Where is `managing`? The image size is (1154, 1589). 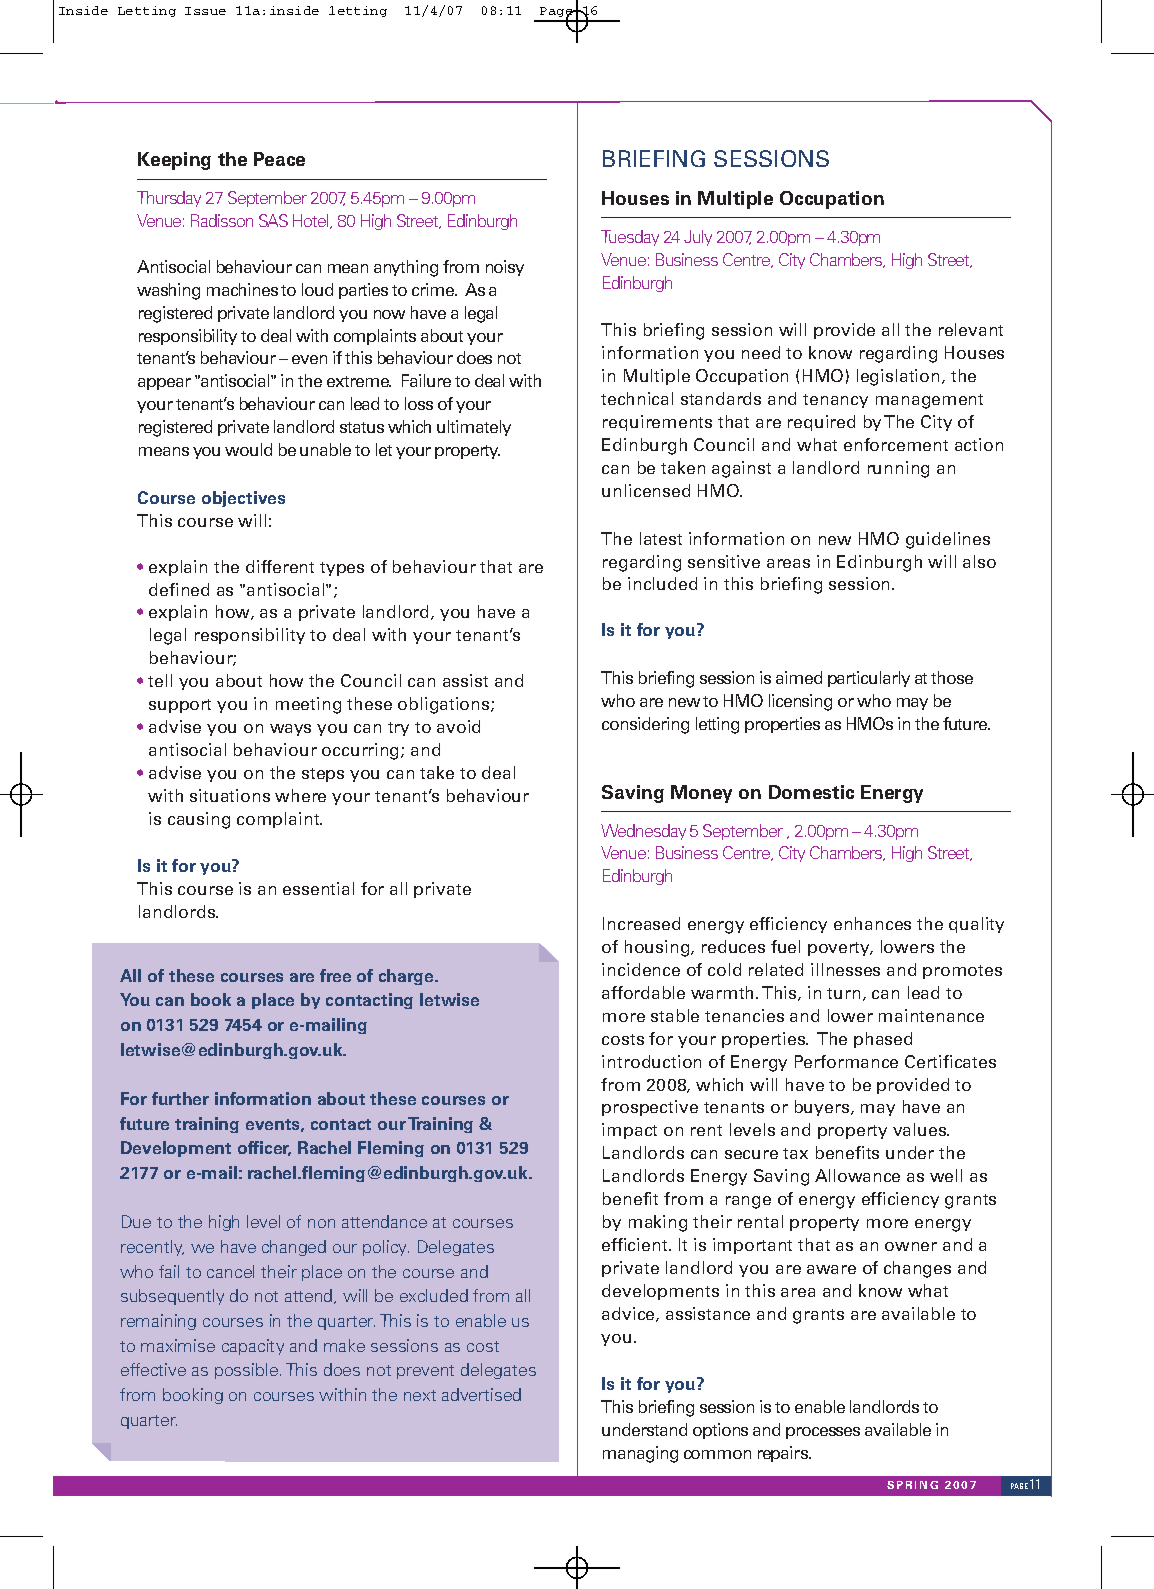
managing is located at coordinates (640, 1454).
